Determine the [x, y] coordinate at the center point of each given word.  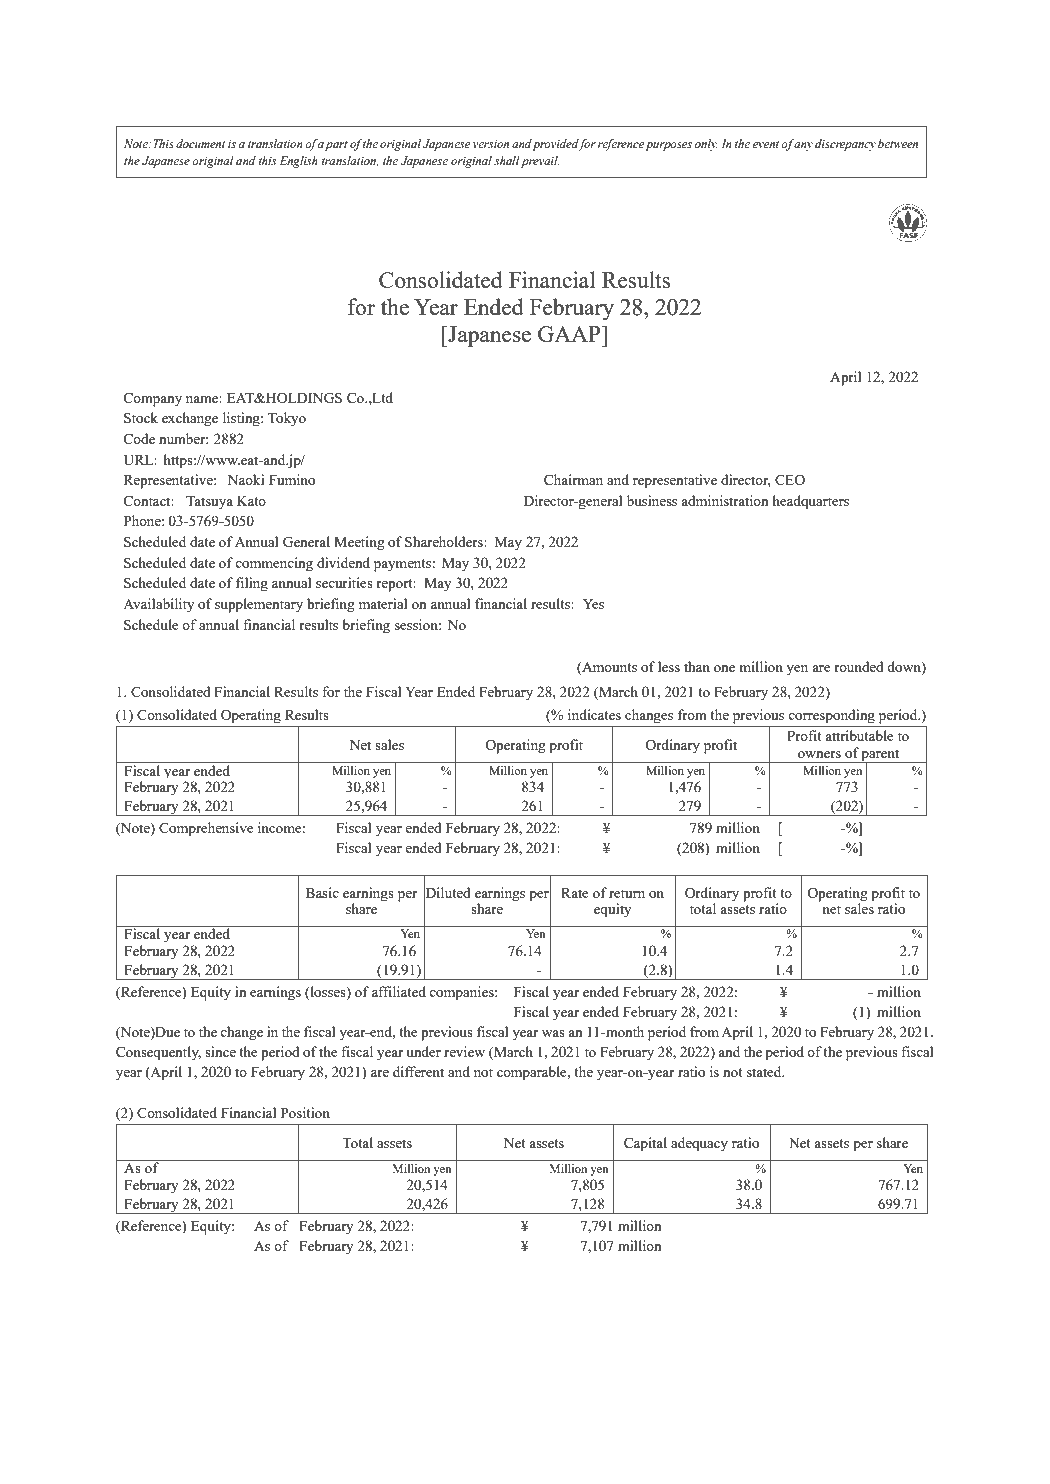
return [627, 893]
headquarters [810, 502]
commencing [274, 564]
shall [507, 160]
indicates [594, 714]
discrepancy [845, 145]
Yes [593, 604]
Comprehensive [206, 829]
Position [305, 1112]
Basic [322, 892]
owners [819, 754]
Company [152, 400]
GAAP [570, 333]
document [200, 143]
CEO [790, 480]
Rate [575, 893]
